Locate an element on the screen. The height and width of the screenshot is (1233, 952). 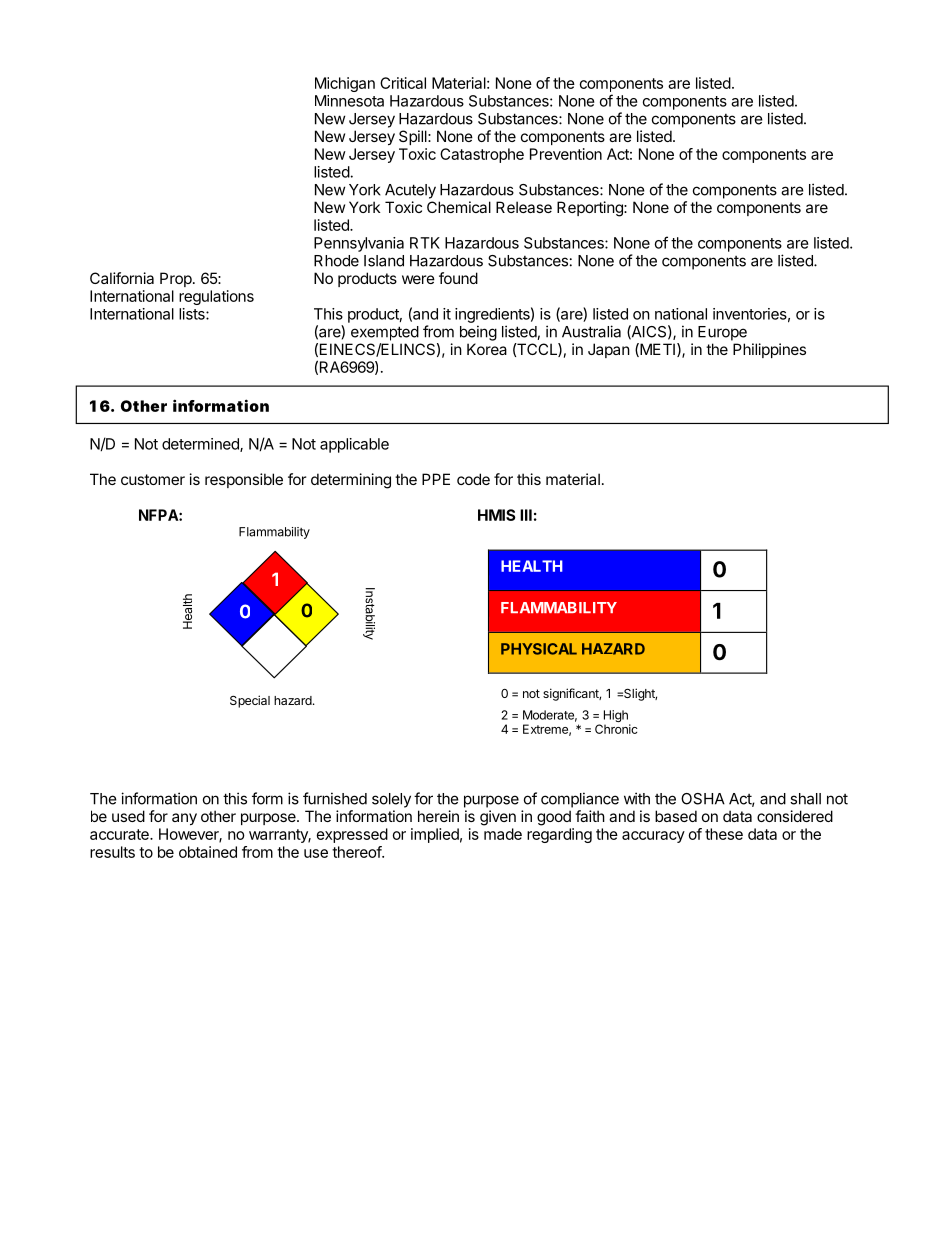
Korea is located at coordinates (487, 349).
